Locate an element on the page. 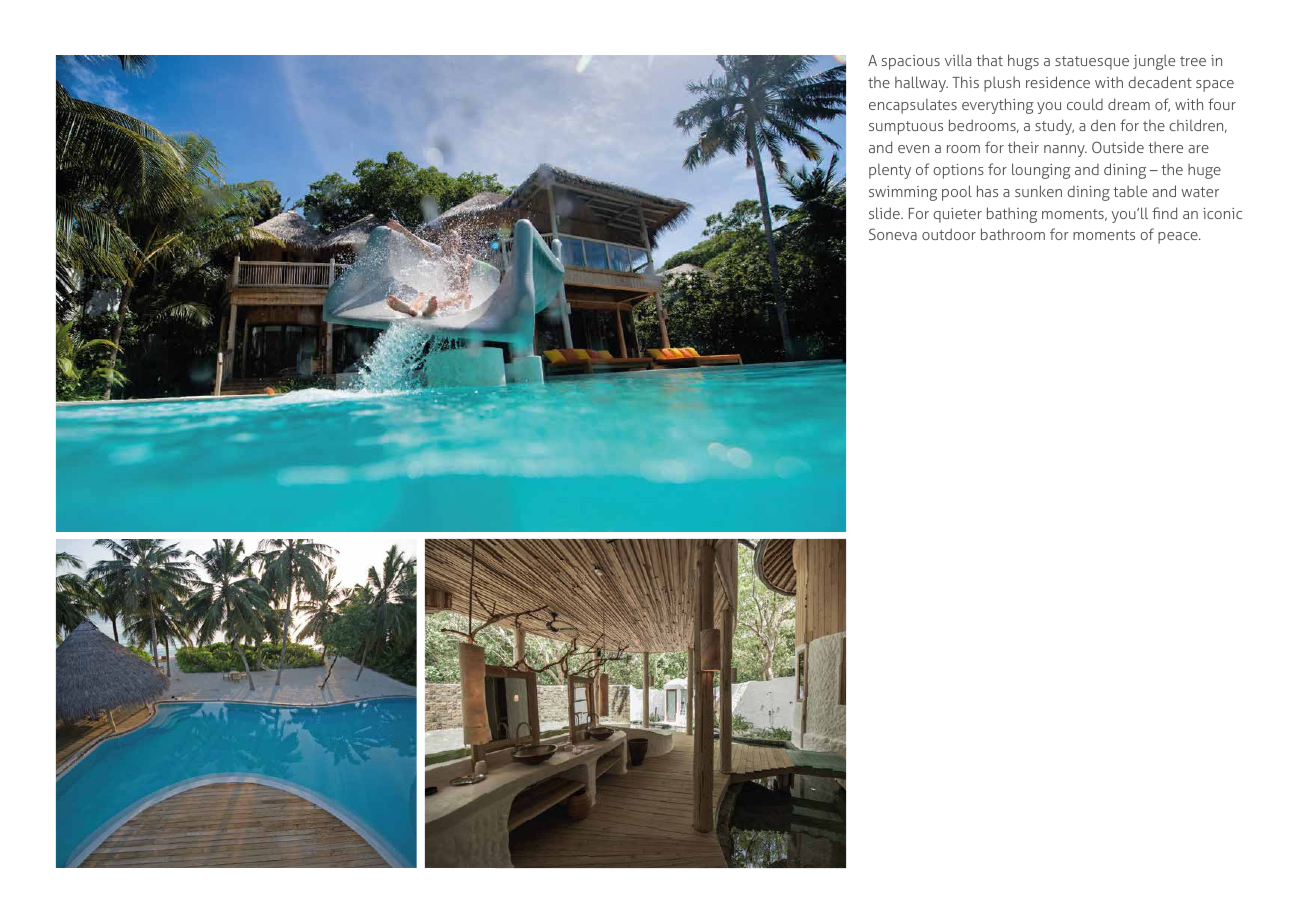  hugs is located at coordinates (1023, 62).
